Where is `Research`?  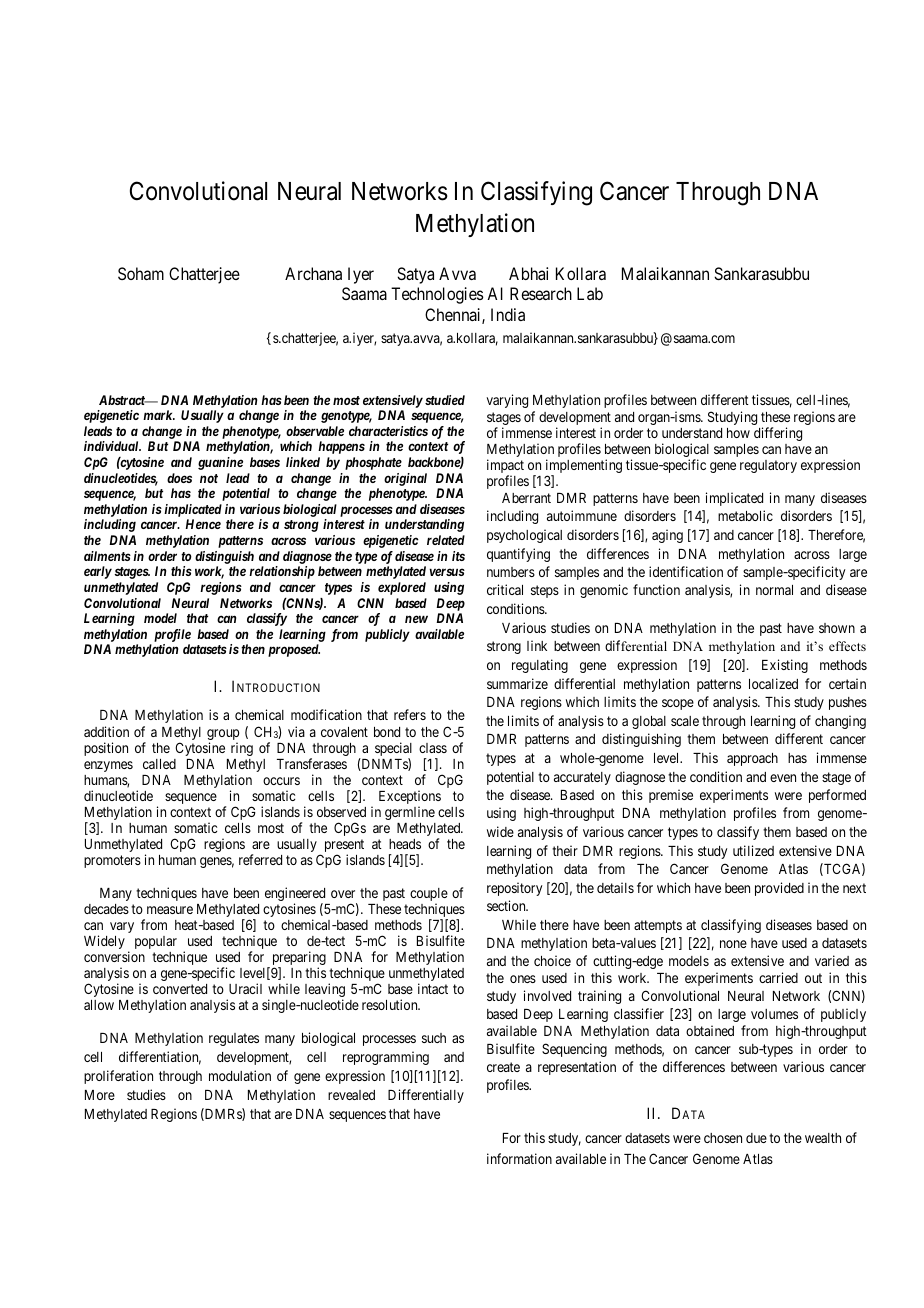 Research is located at coordinates (541, 293).
